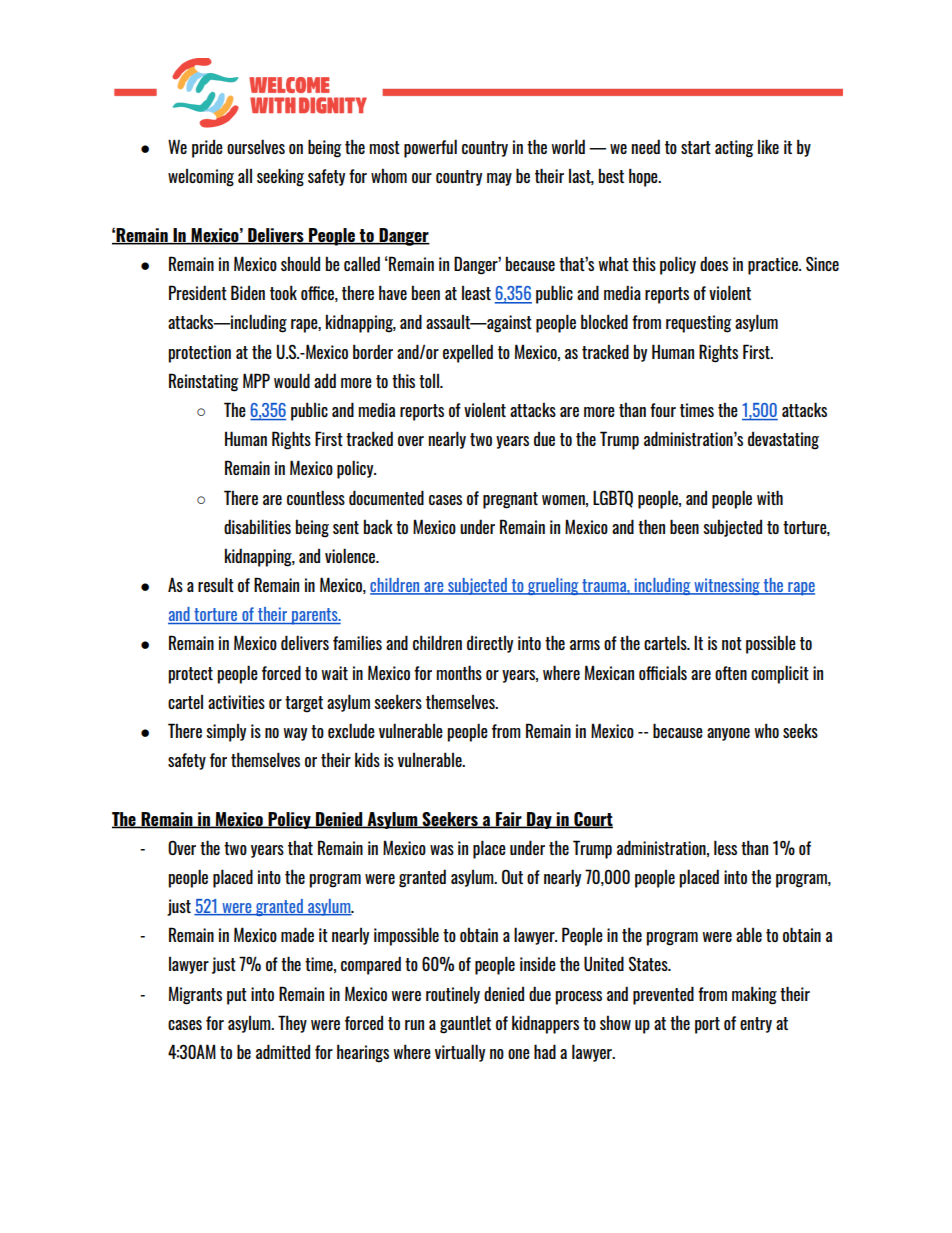 The height and width of the screenshot is (1233, 952). I want to click on kidnappers, so click(545, 1024).
